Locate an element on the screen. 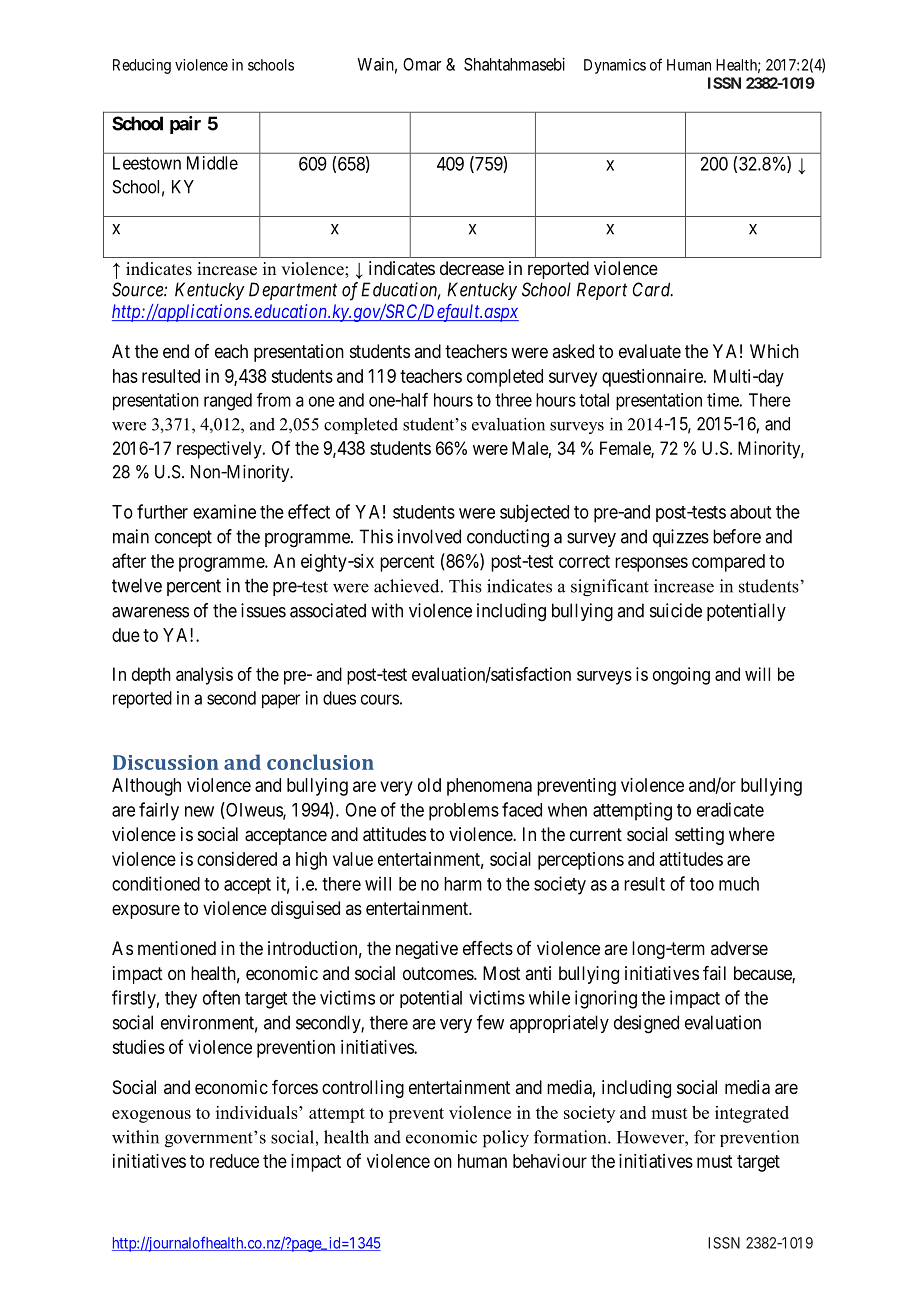 This screenshot has height=1307, width=924. old is located at coordinates (429, 785).
